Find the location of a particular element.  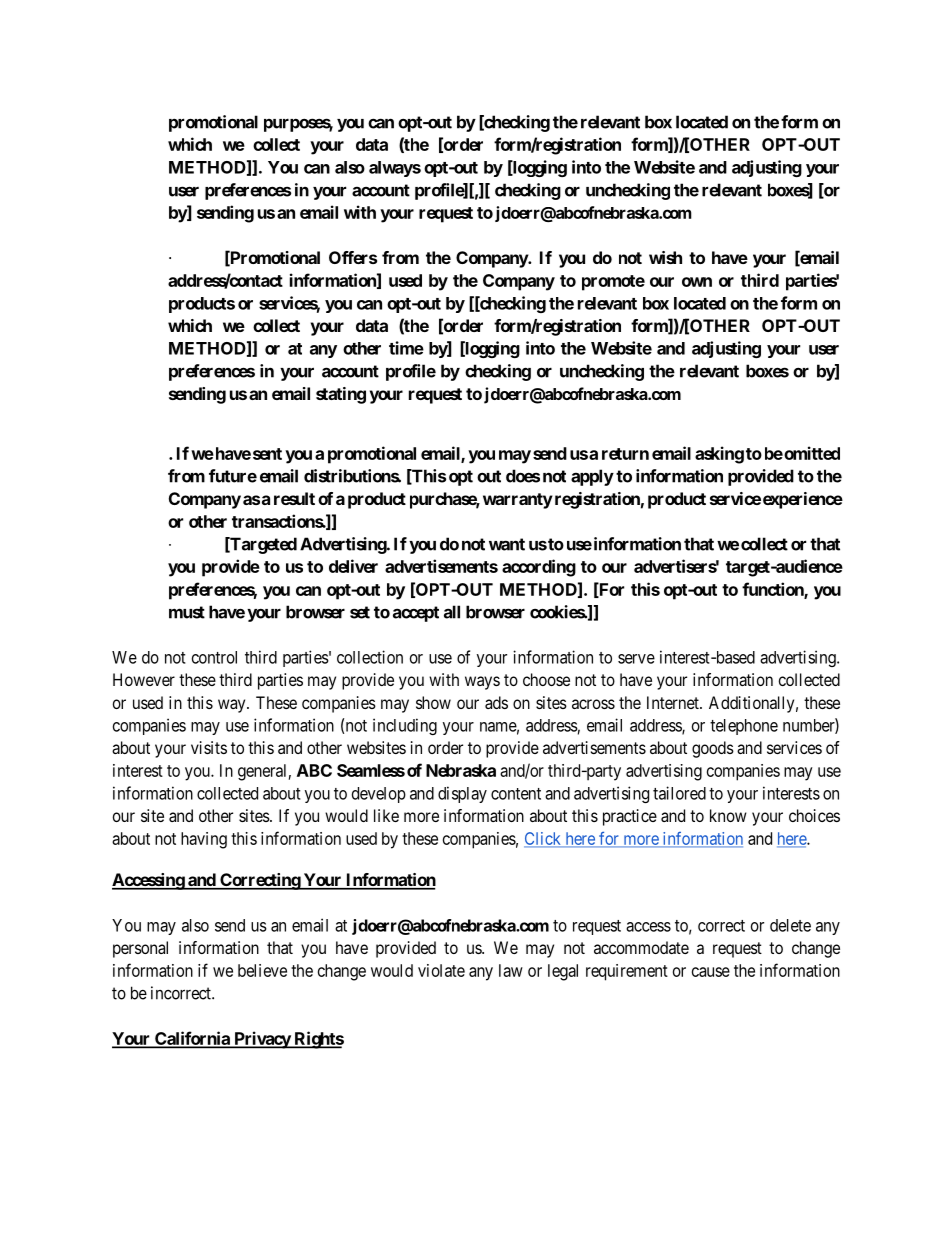

control is located at coordinates (214, 657).
